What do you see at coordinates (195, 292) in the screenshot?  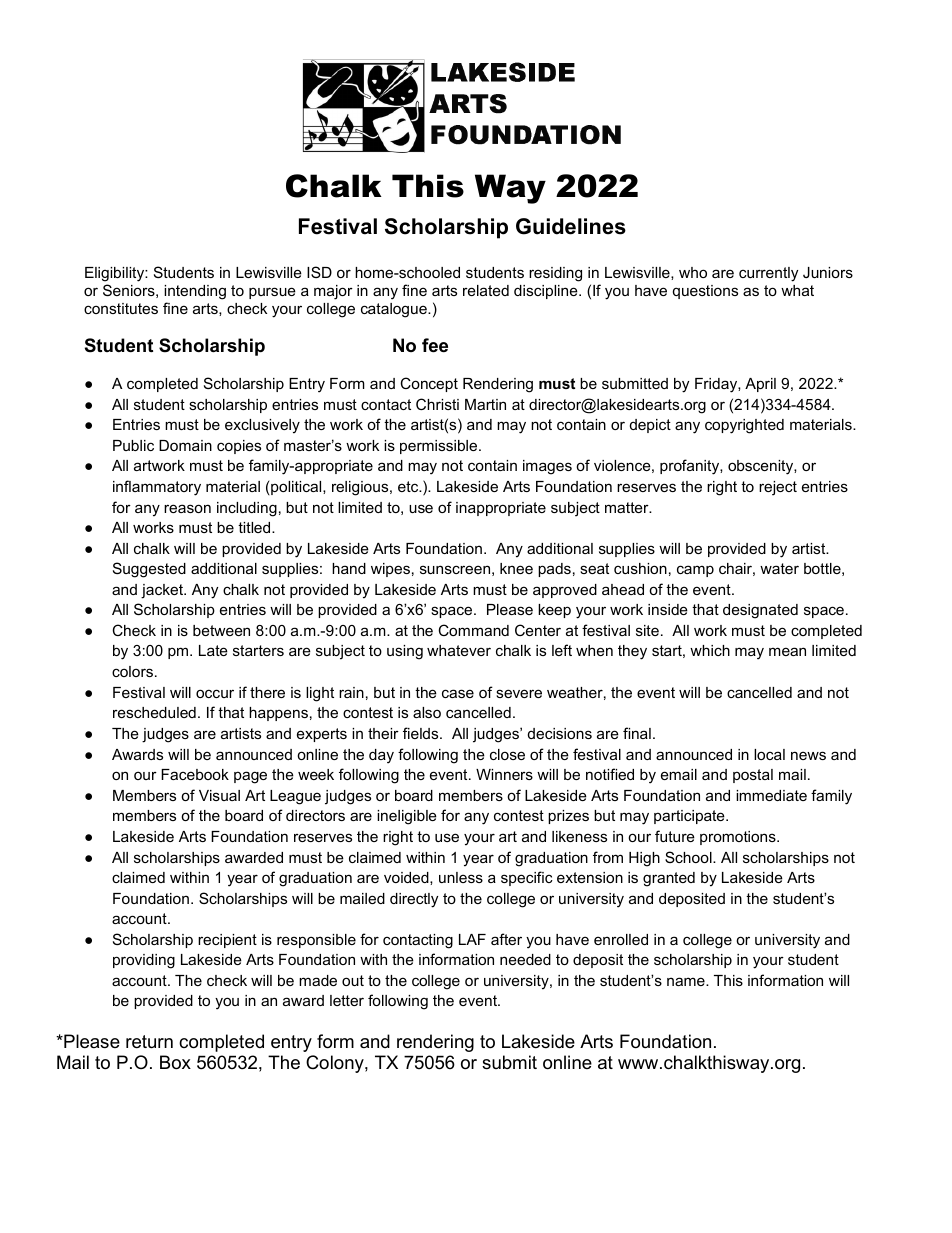 I see `intending` at bounding box center [195, 292].
